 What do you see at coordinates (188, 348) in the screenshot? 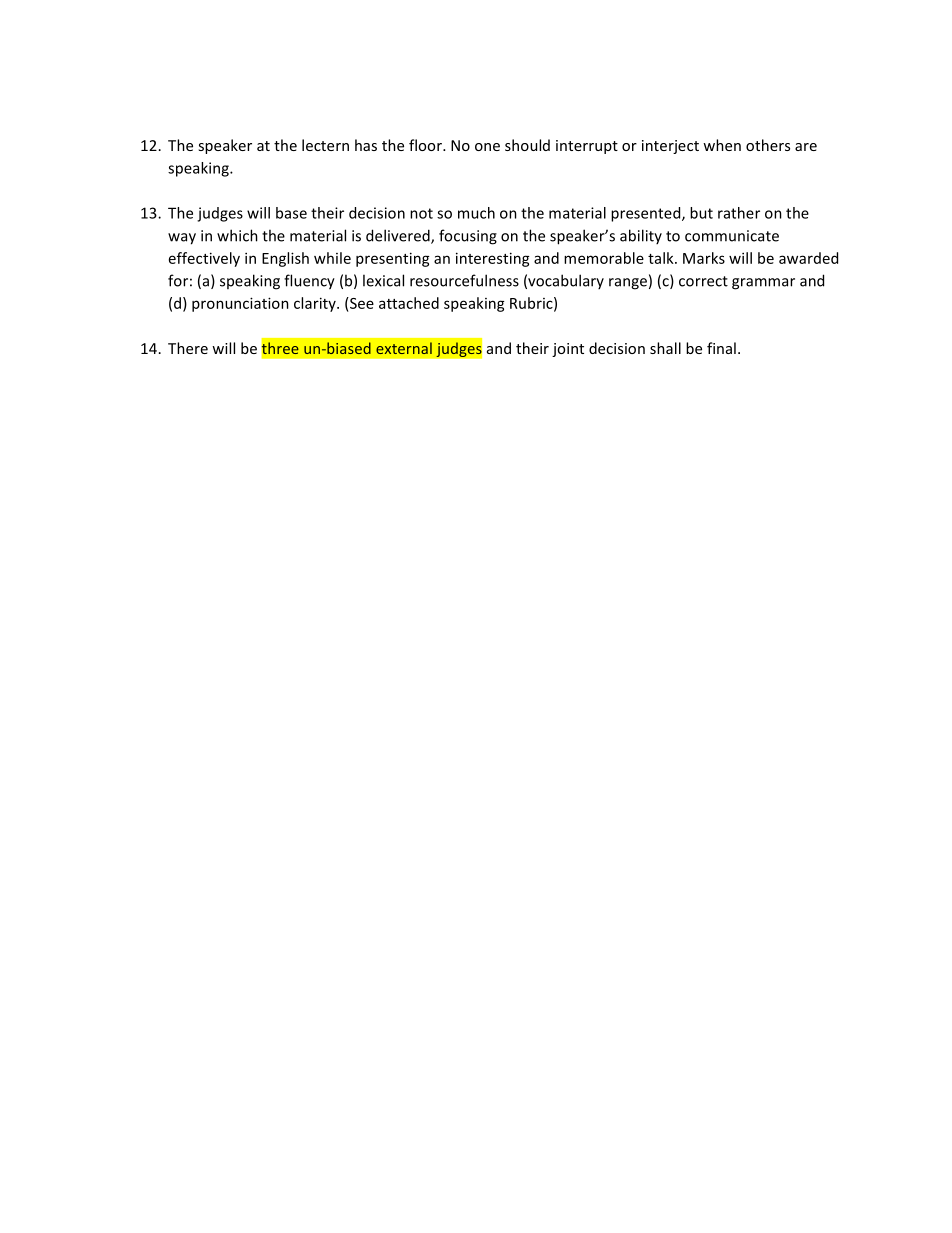
I see `There` at bounding box center [188, 348].
